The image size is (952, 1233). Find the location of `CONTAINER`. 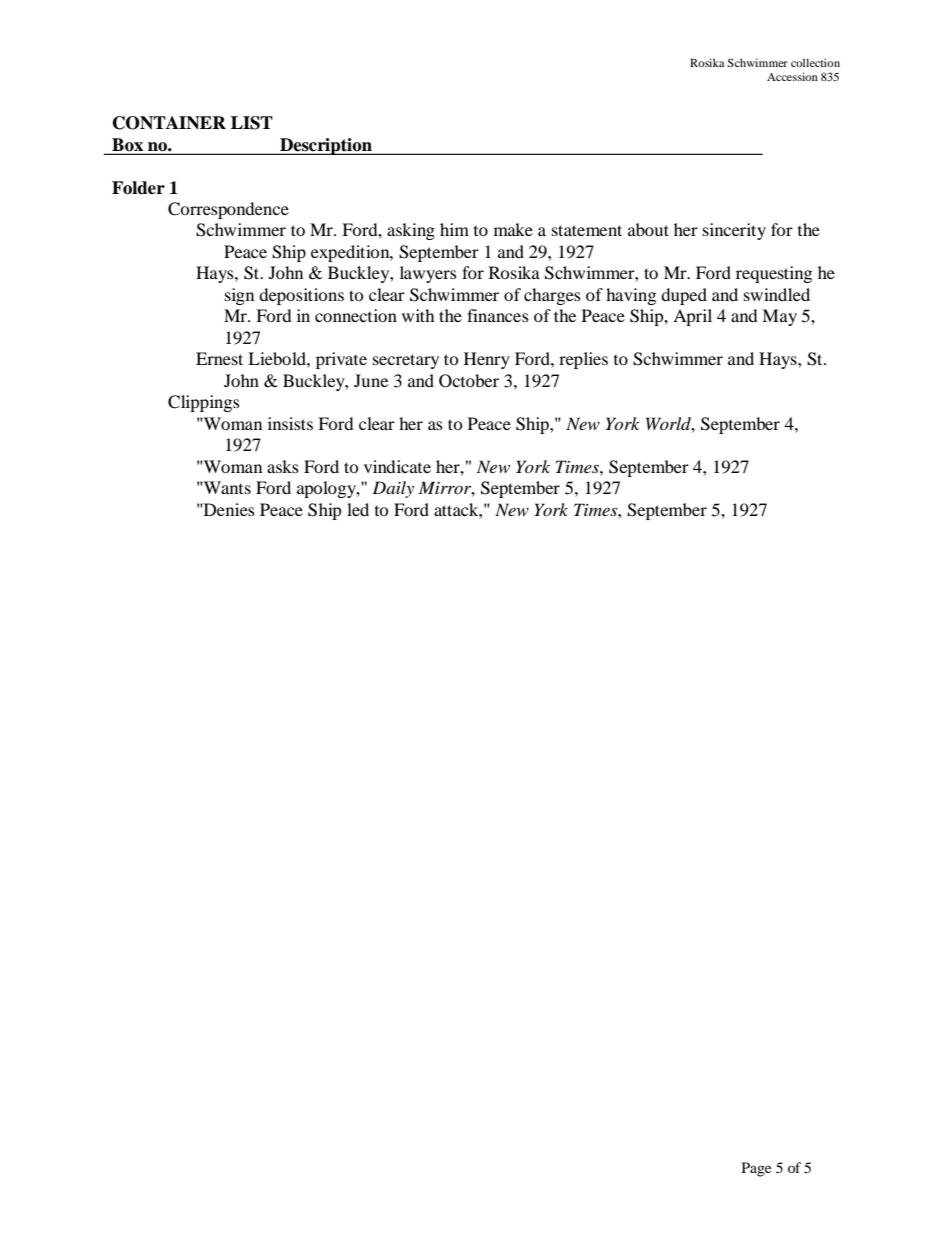

CONTAINER is located at coordinates (169, 123).
